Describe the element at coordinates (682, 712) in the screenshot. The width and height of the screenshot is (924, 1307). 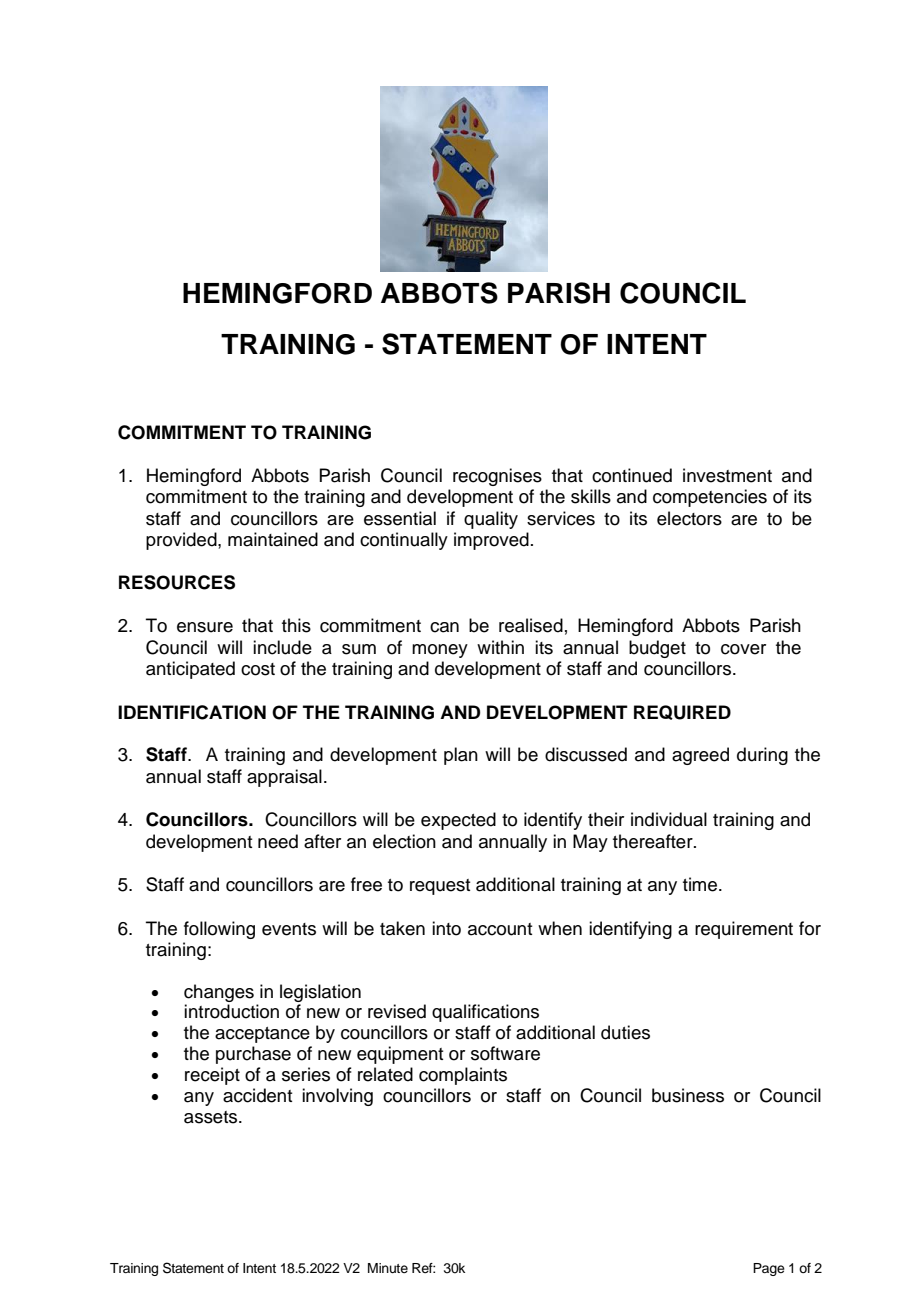
I see `REQUIRED` at that location.
